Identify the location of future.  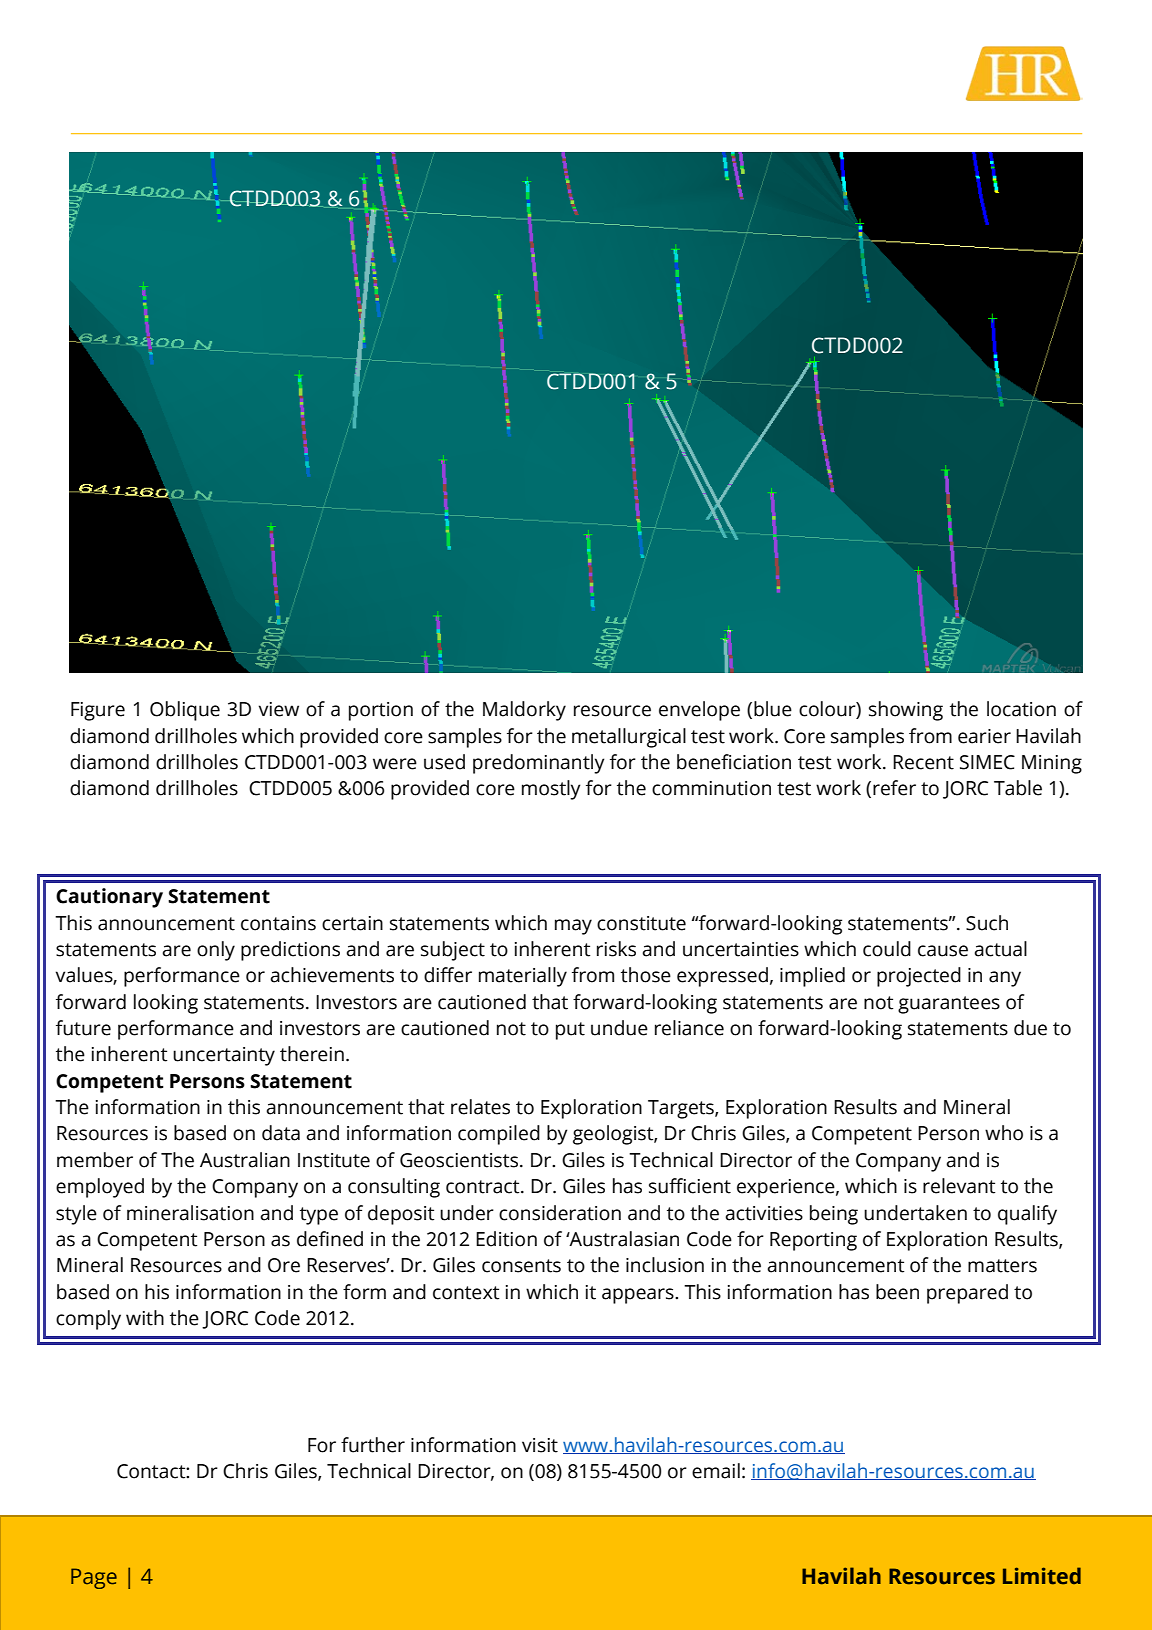
(83, 1028).
